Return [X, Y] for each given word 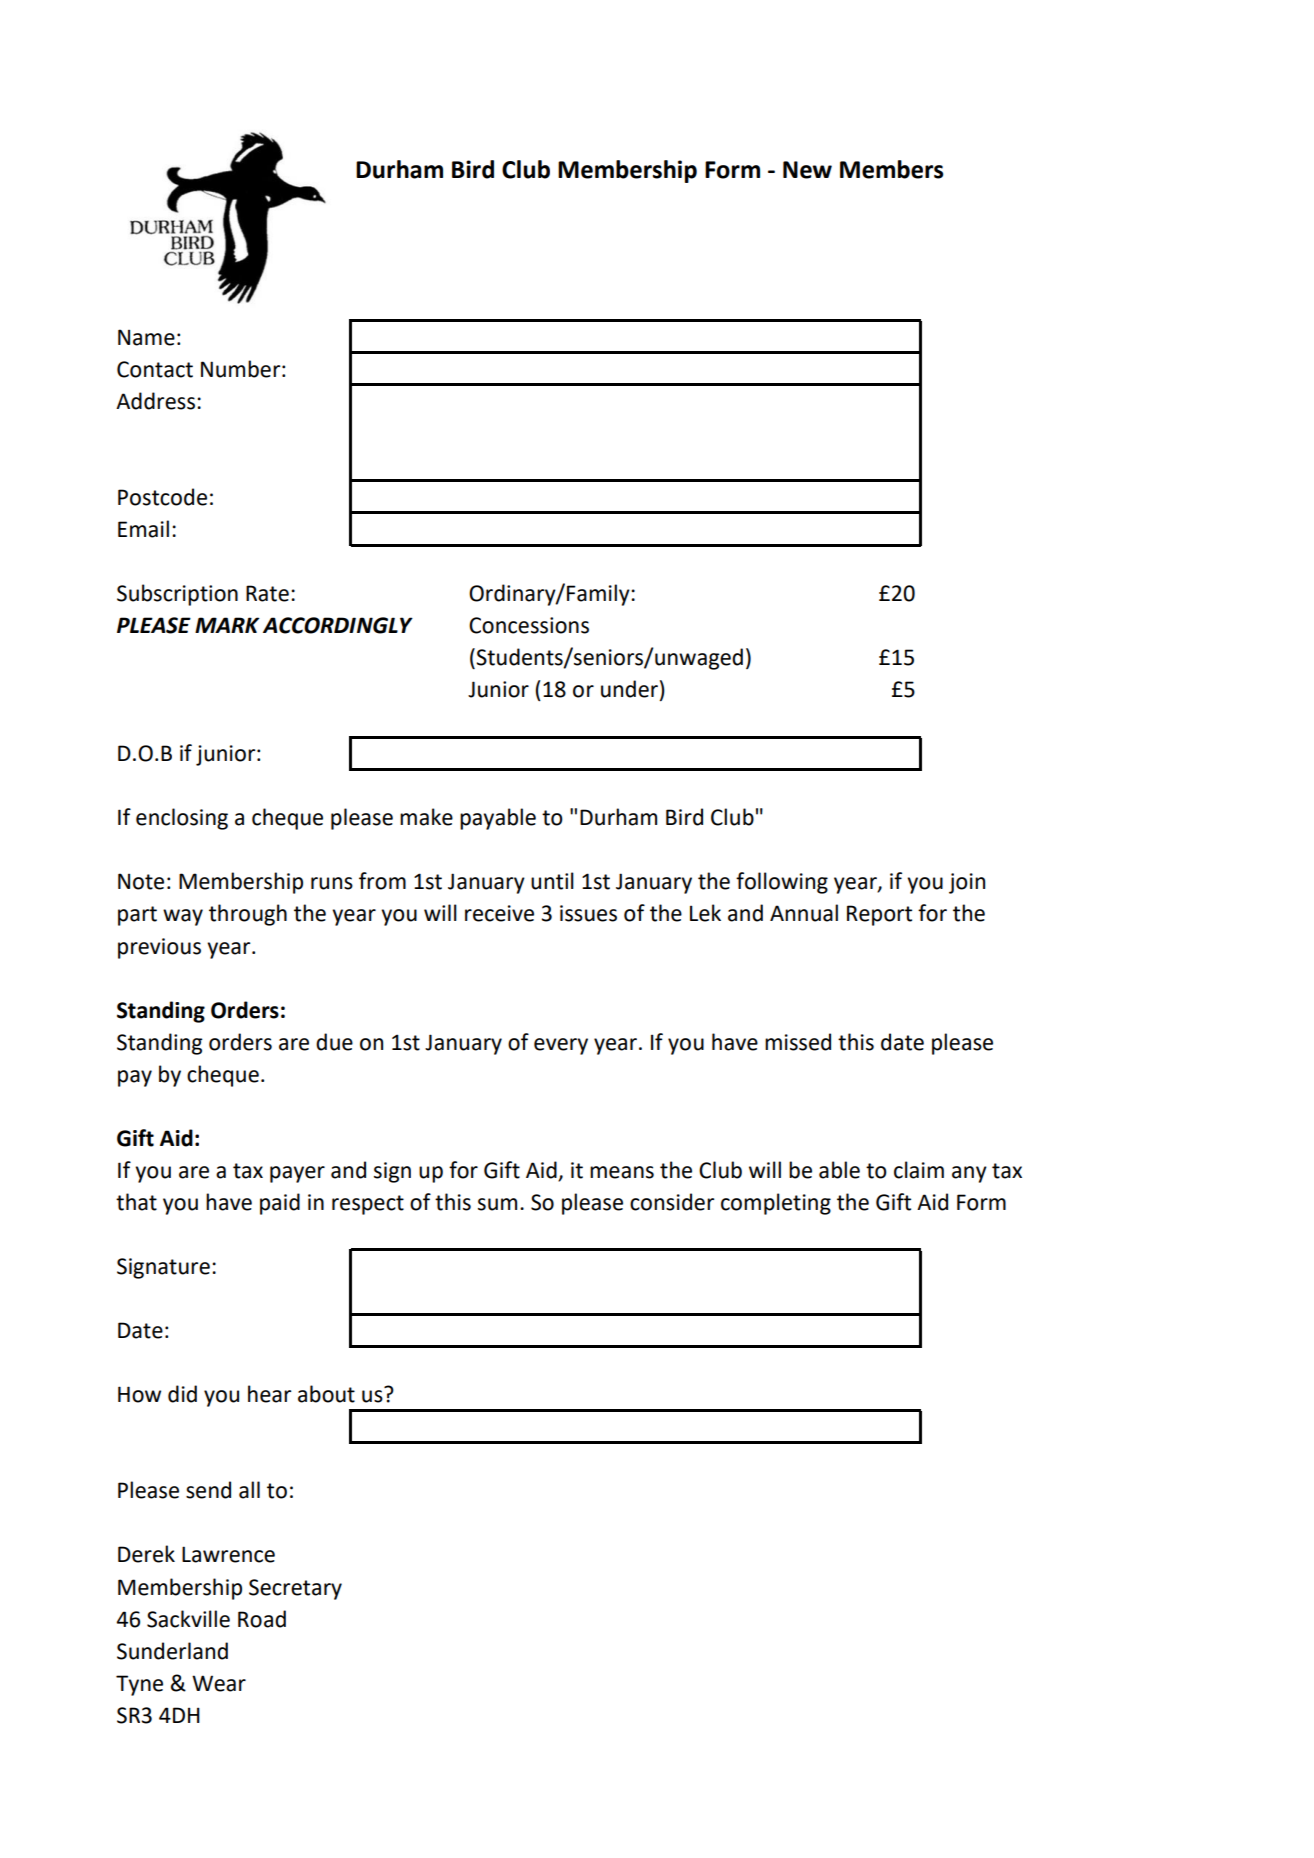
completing [776, 1204]
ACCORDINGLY [338, 625]
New [807, 170]
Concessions [529, 625]
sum [497, 1204]
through [248, 915]
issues [588, 913]
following [782, 883]
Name [146, 337]
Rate [267, 593]
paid [280, 1204]
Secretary [295, 1589]
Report [879, 915]
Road [262, 1619]
